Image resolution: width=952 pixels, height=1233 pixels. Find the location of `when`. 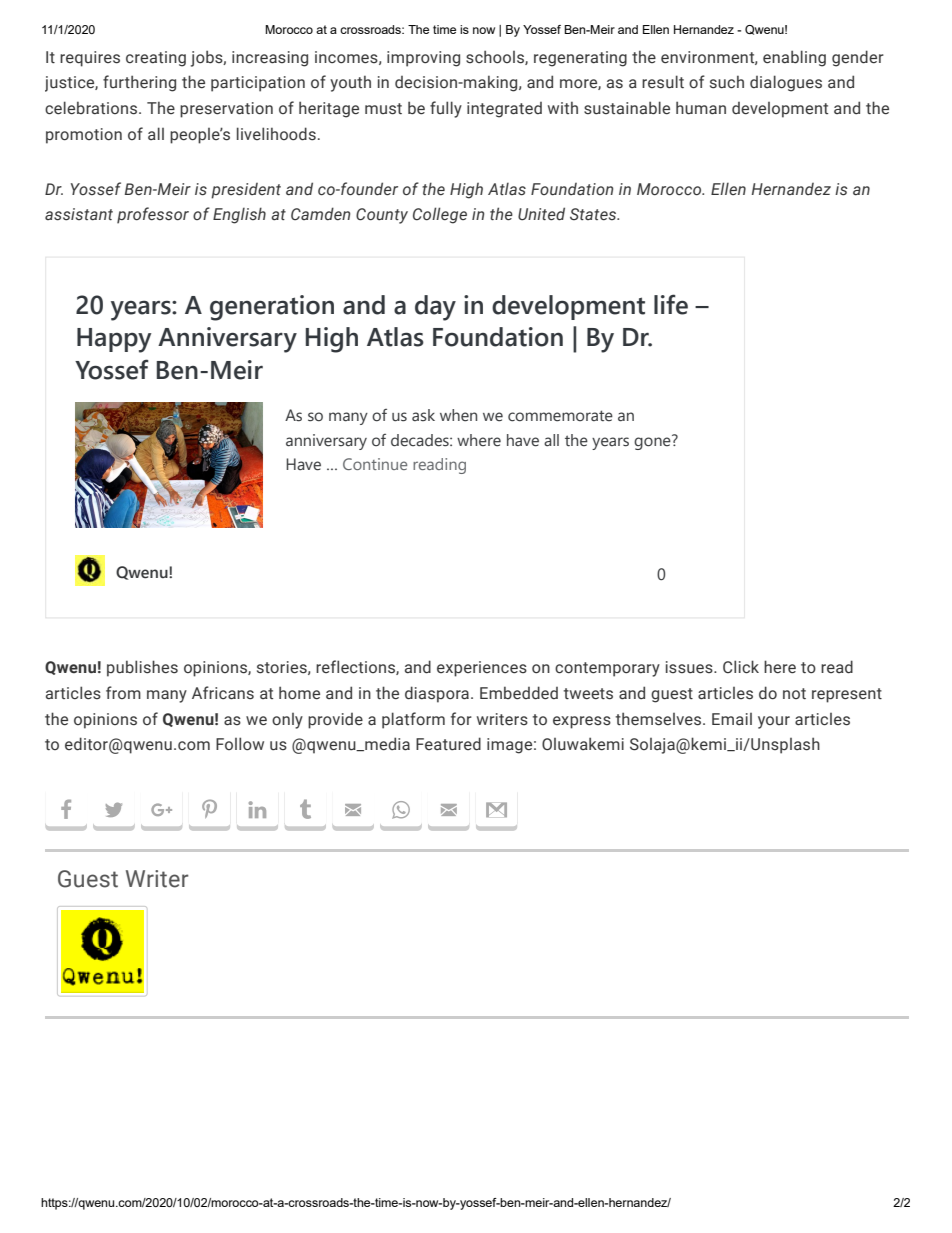

when is located at coordinates (458, 415).
